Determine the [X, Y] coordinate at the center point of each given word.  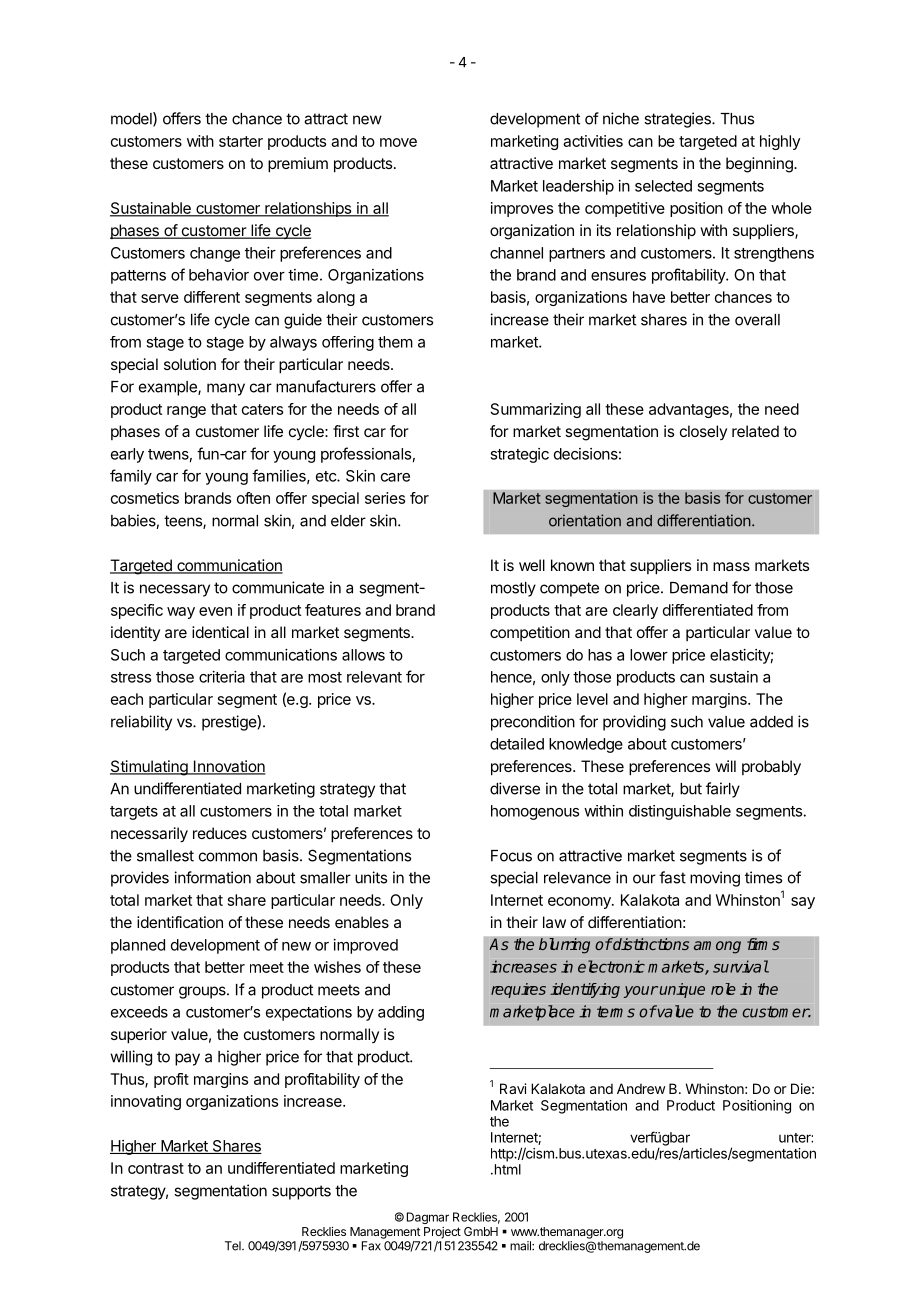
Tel [234, 1246]
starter [241, 141]
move [398, 142]
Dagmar [428, 1218]
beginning [760, 165]
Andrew [641, 1088]
